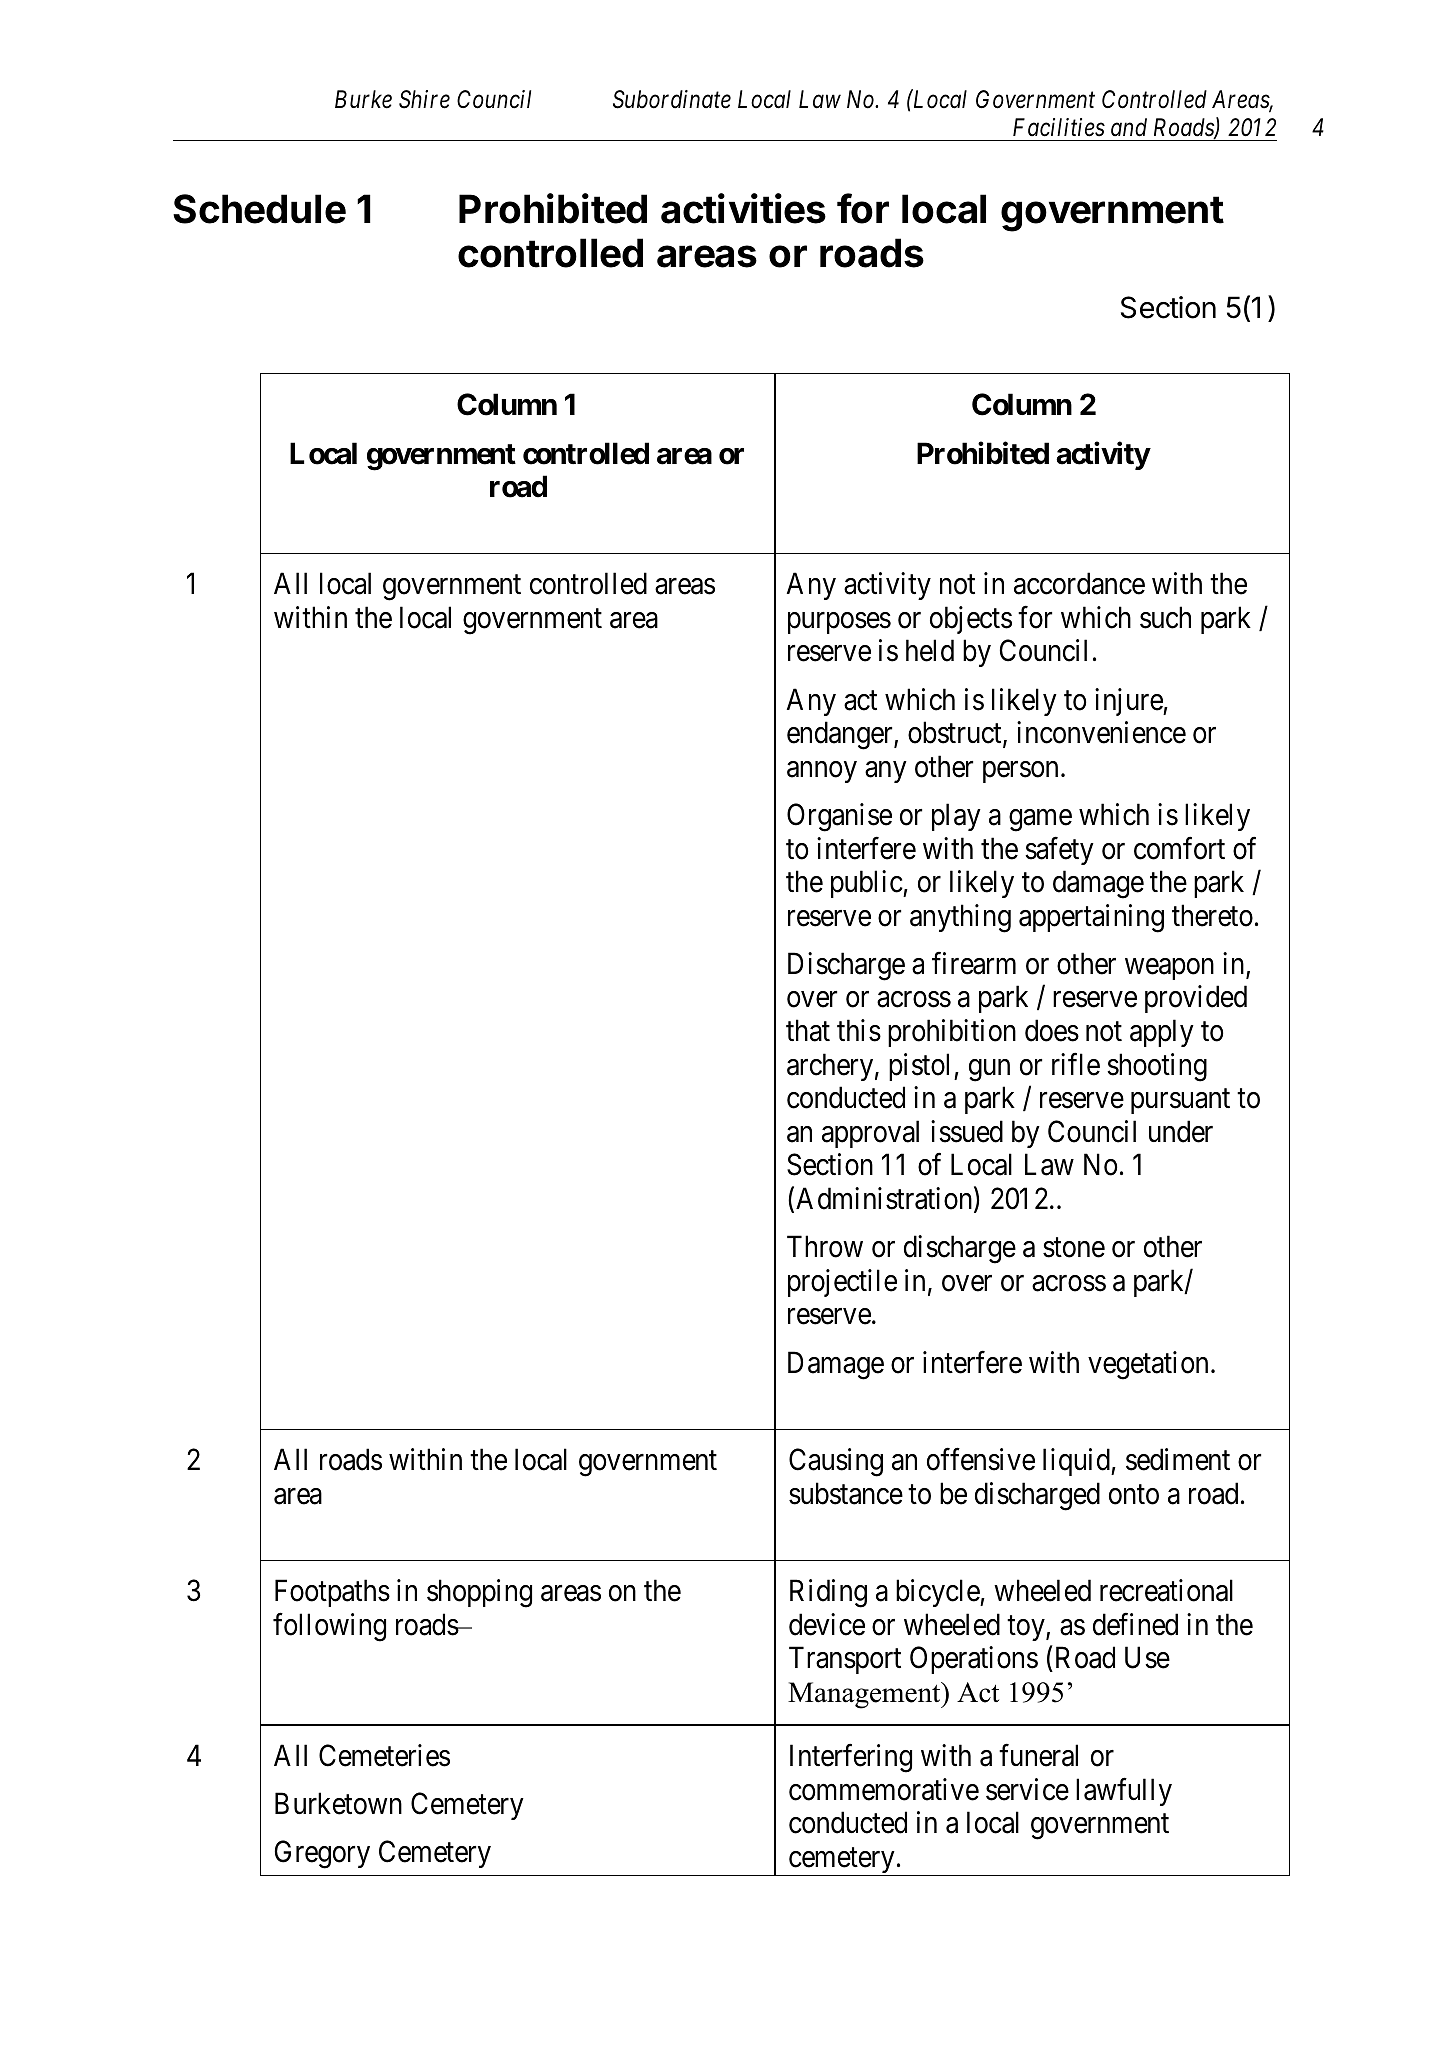 The image size is (1449, 2049). Describe the element at coordinates (322, 1855) in the page. I see `Gregory` at that location.
